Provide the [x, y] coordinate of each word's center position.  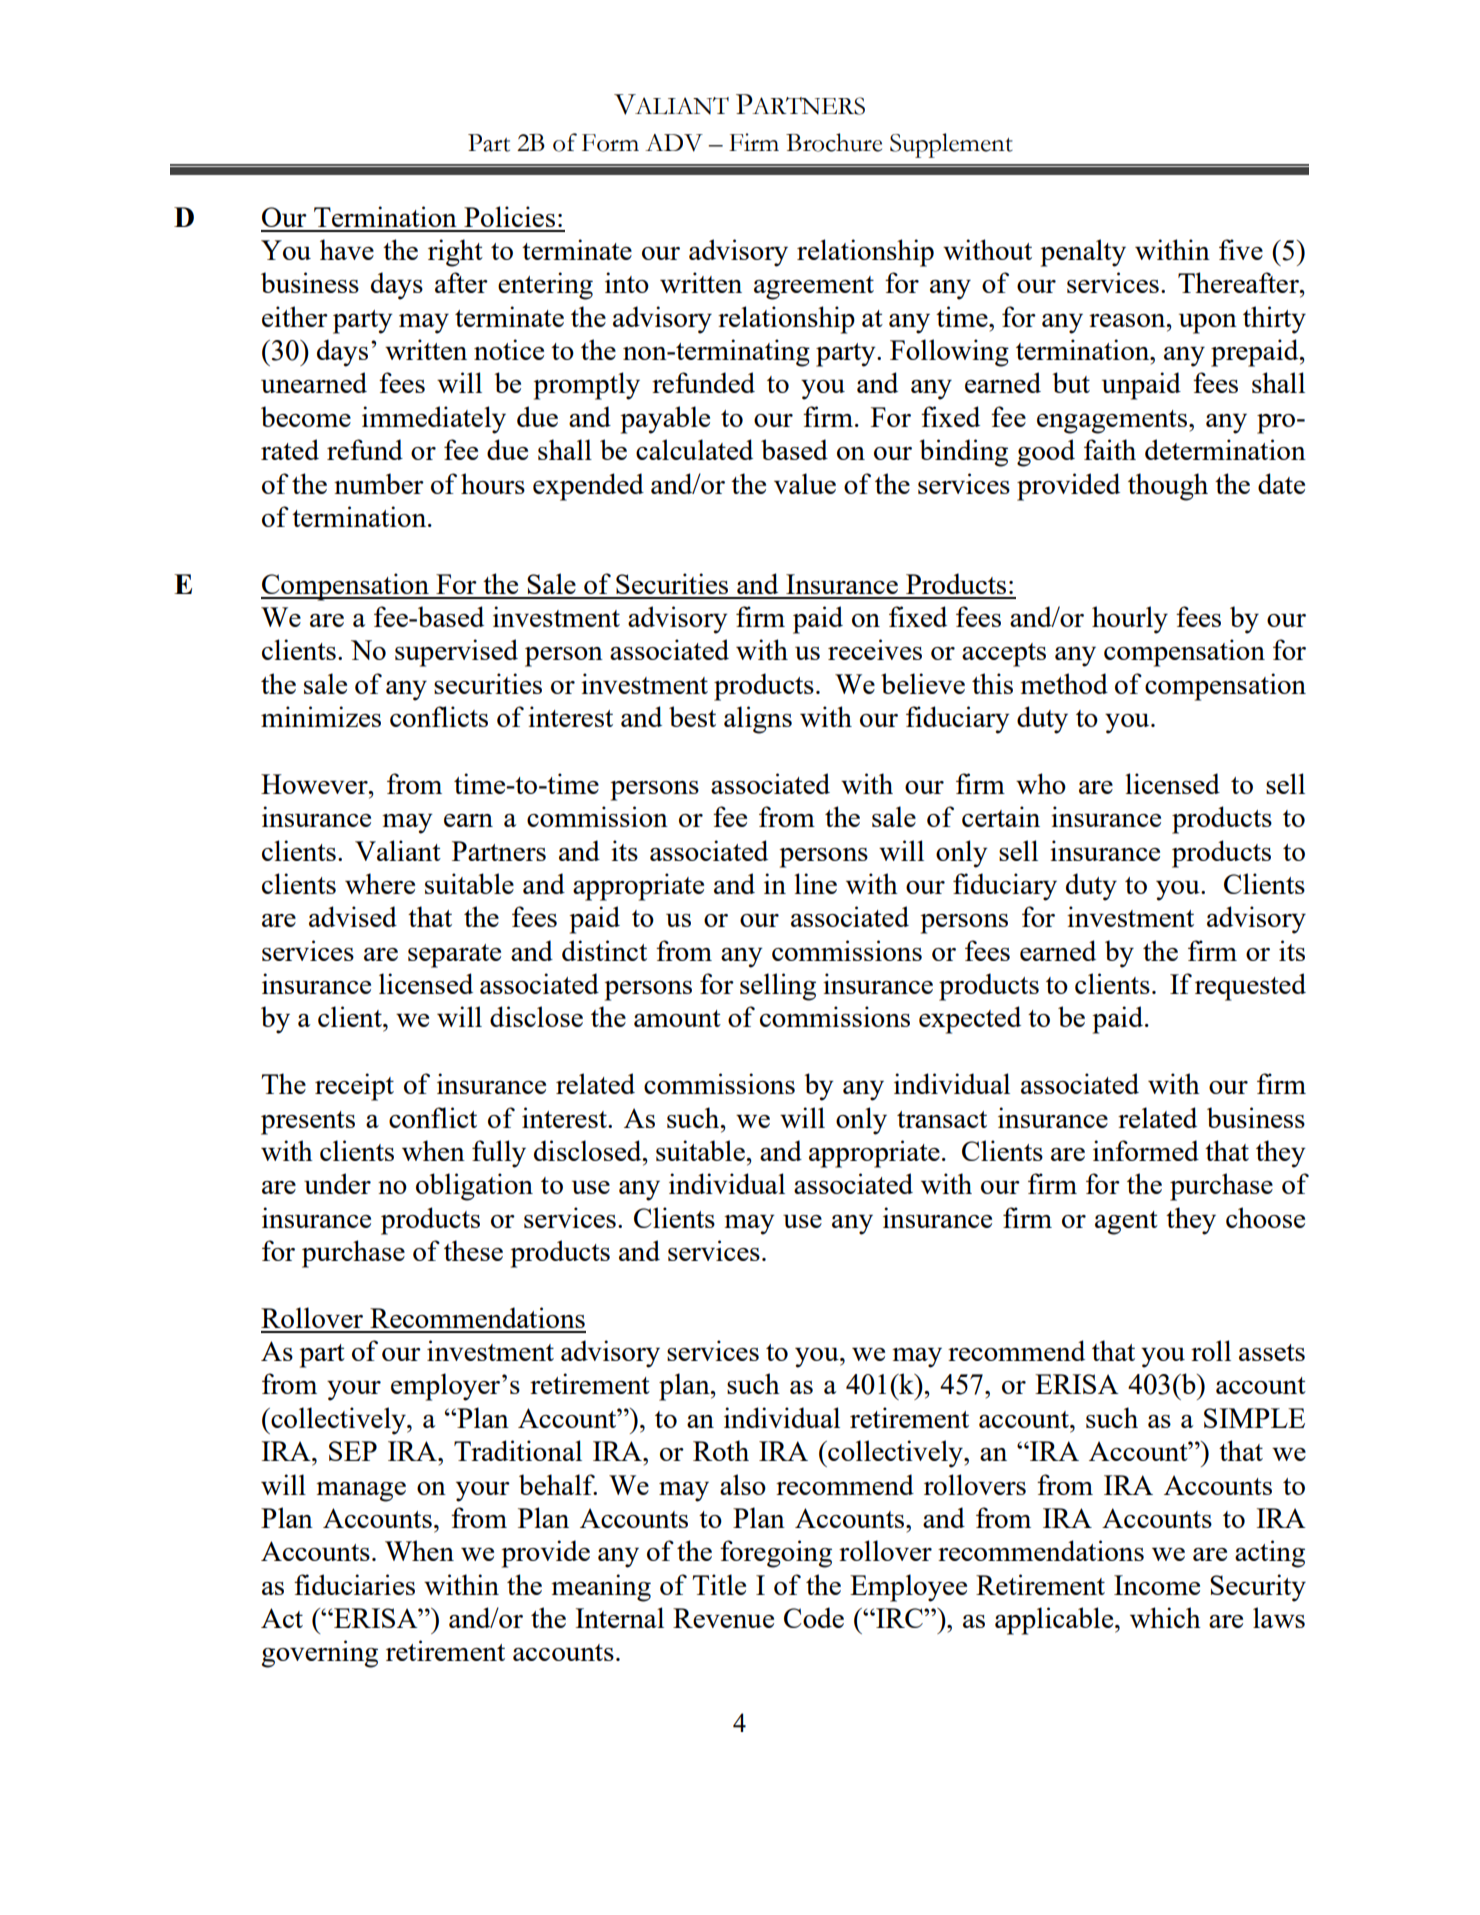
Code [814, 1617]
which [1165, 1617]
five [1241, 249]
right [455, 253]
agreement [814, 288]
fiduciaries [354, 1584]
